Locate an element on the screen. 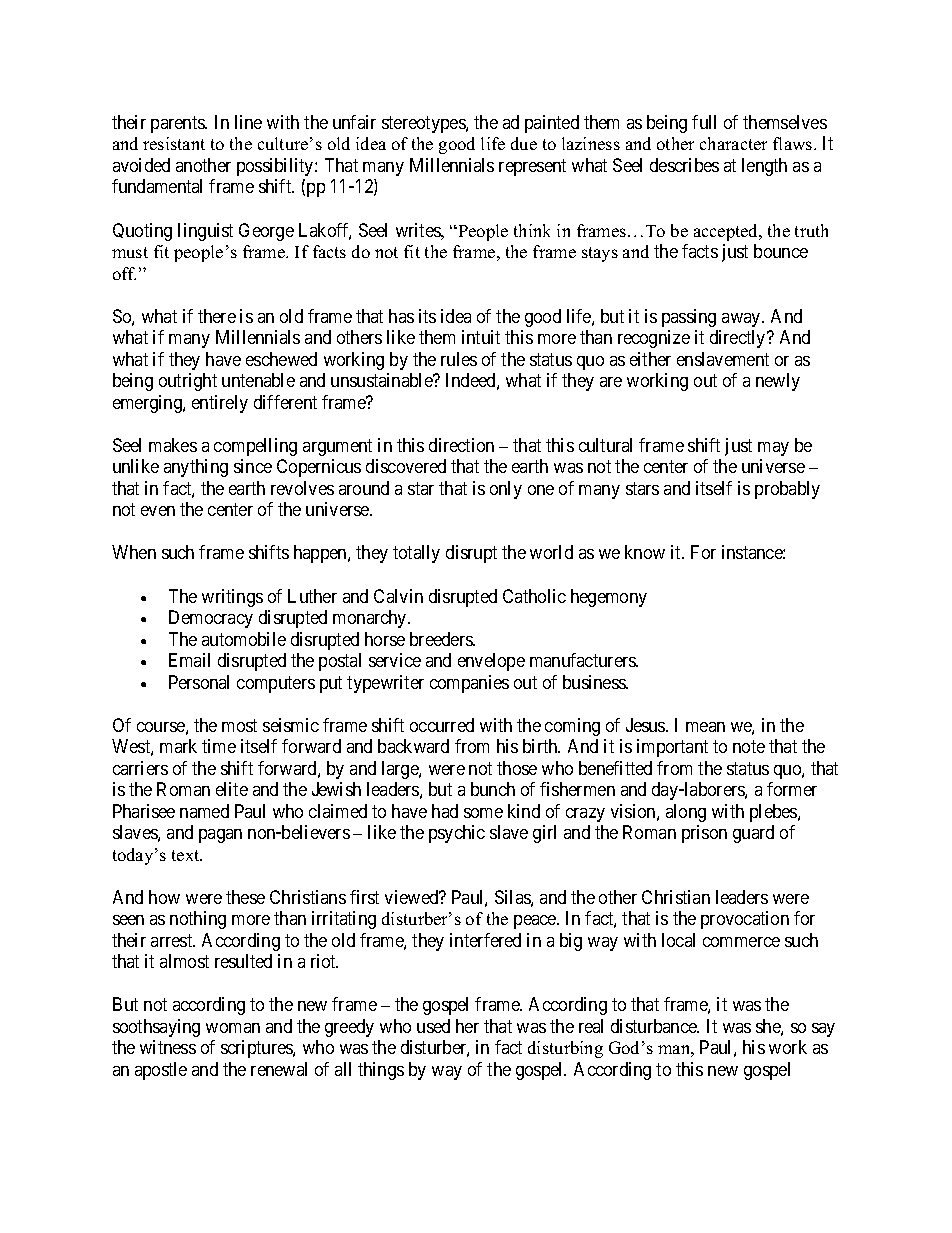 The image size is (952, 1233). resistant is located at coordinates (174, 143).
